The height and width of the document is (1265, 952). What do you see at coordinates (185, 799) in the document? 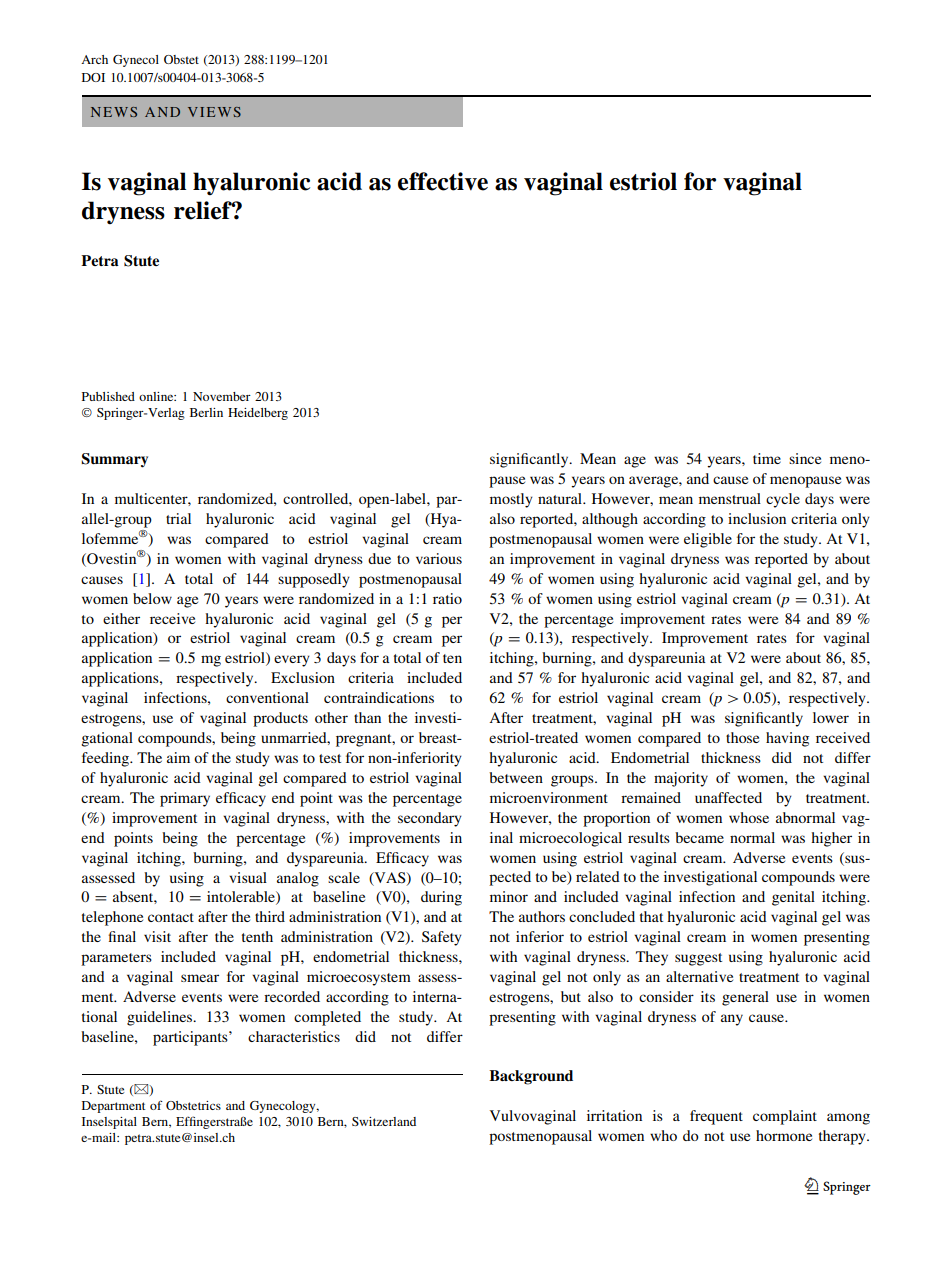
I see `primary` at bounding box center [185, 799].
